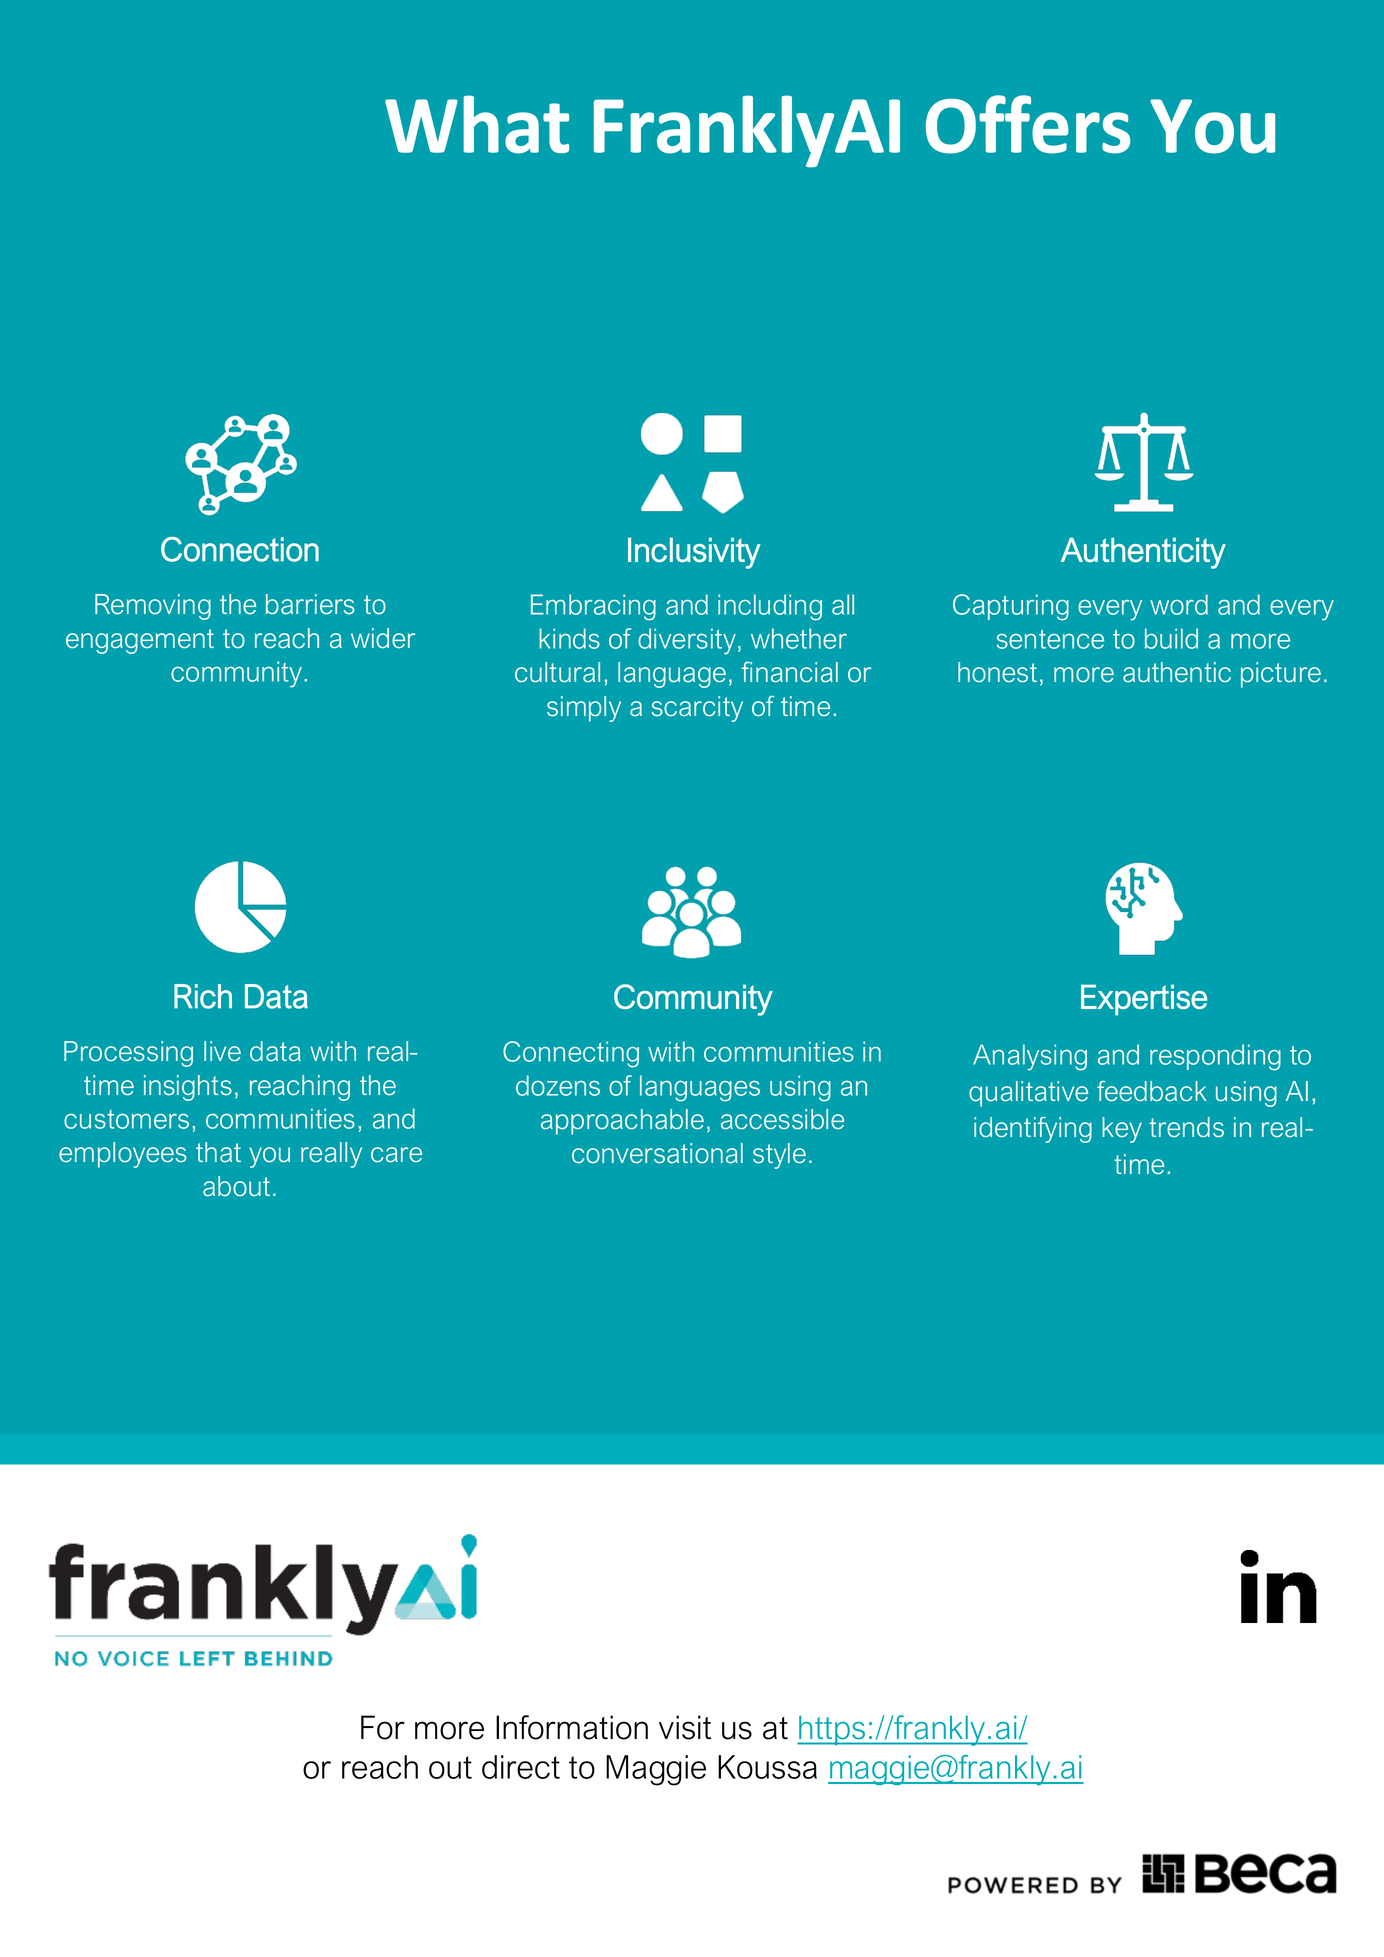 Image resolution: width=1384 pixels, height=1957 pixels. Describe the element at coordinates (1144, 1000) in the image. I see `Expertise` at that location.
